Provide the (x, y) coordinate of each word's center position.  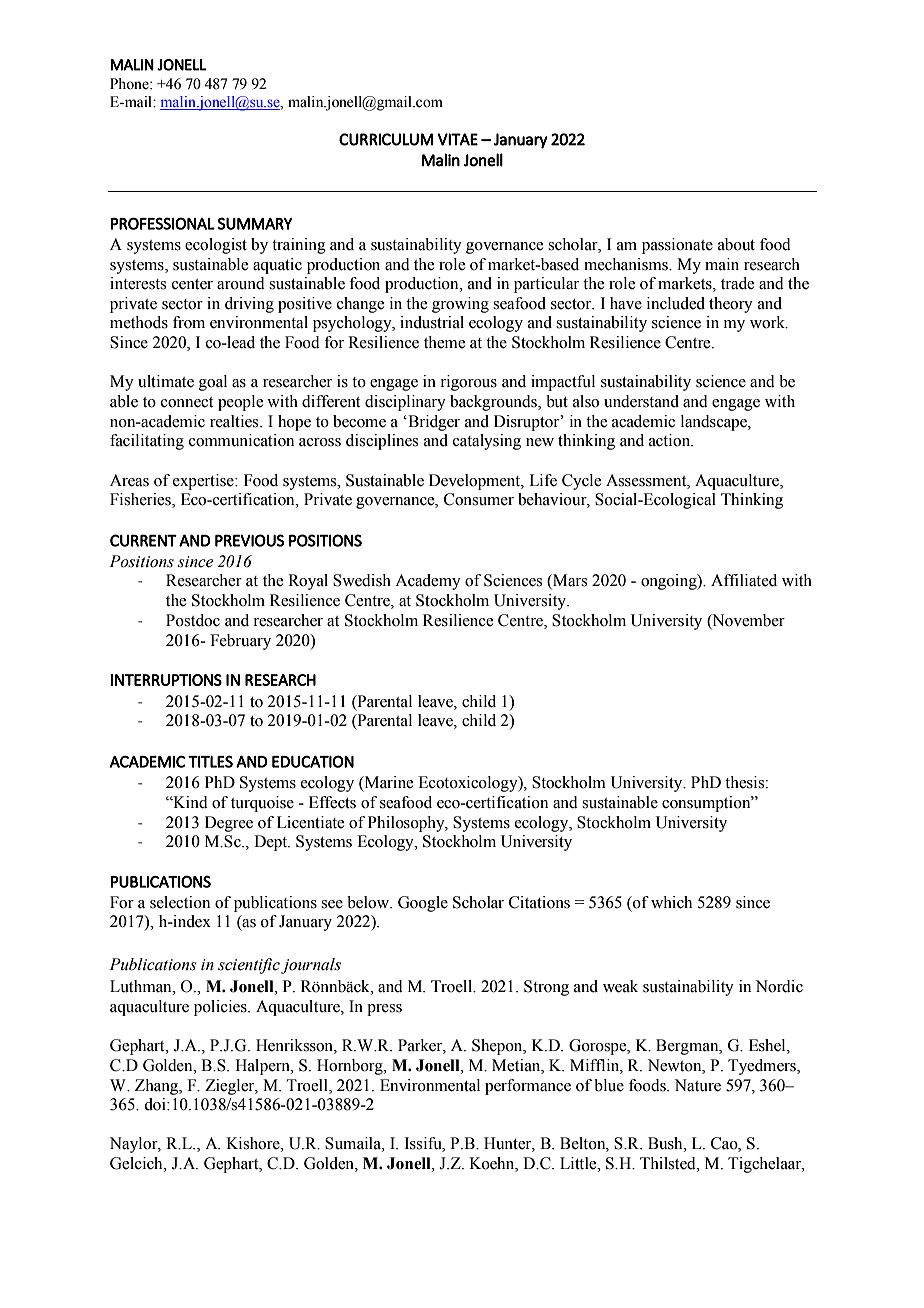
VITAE (458, 139)
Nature (698, 1085)
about (736, 244)
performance (528, 1087)
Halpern (263, 1067)
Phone (130, 84)
